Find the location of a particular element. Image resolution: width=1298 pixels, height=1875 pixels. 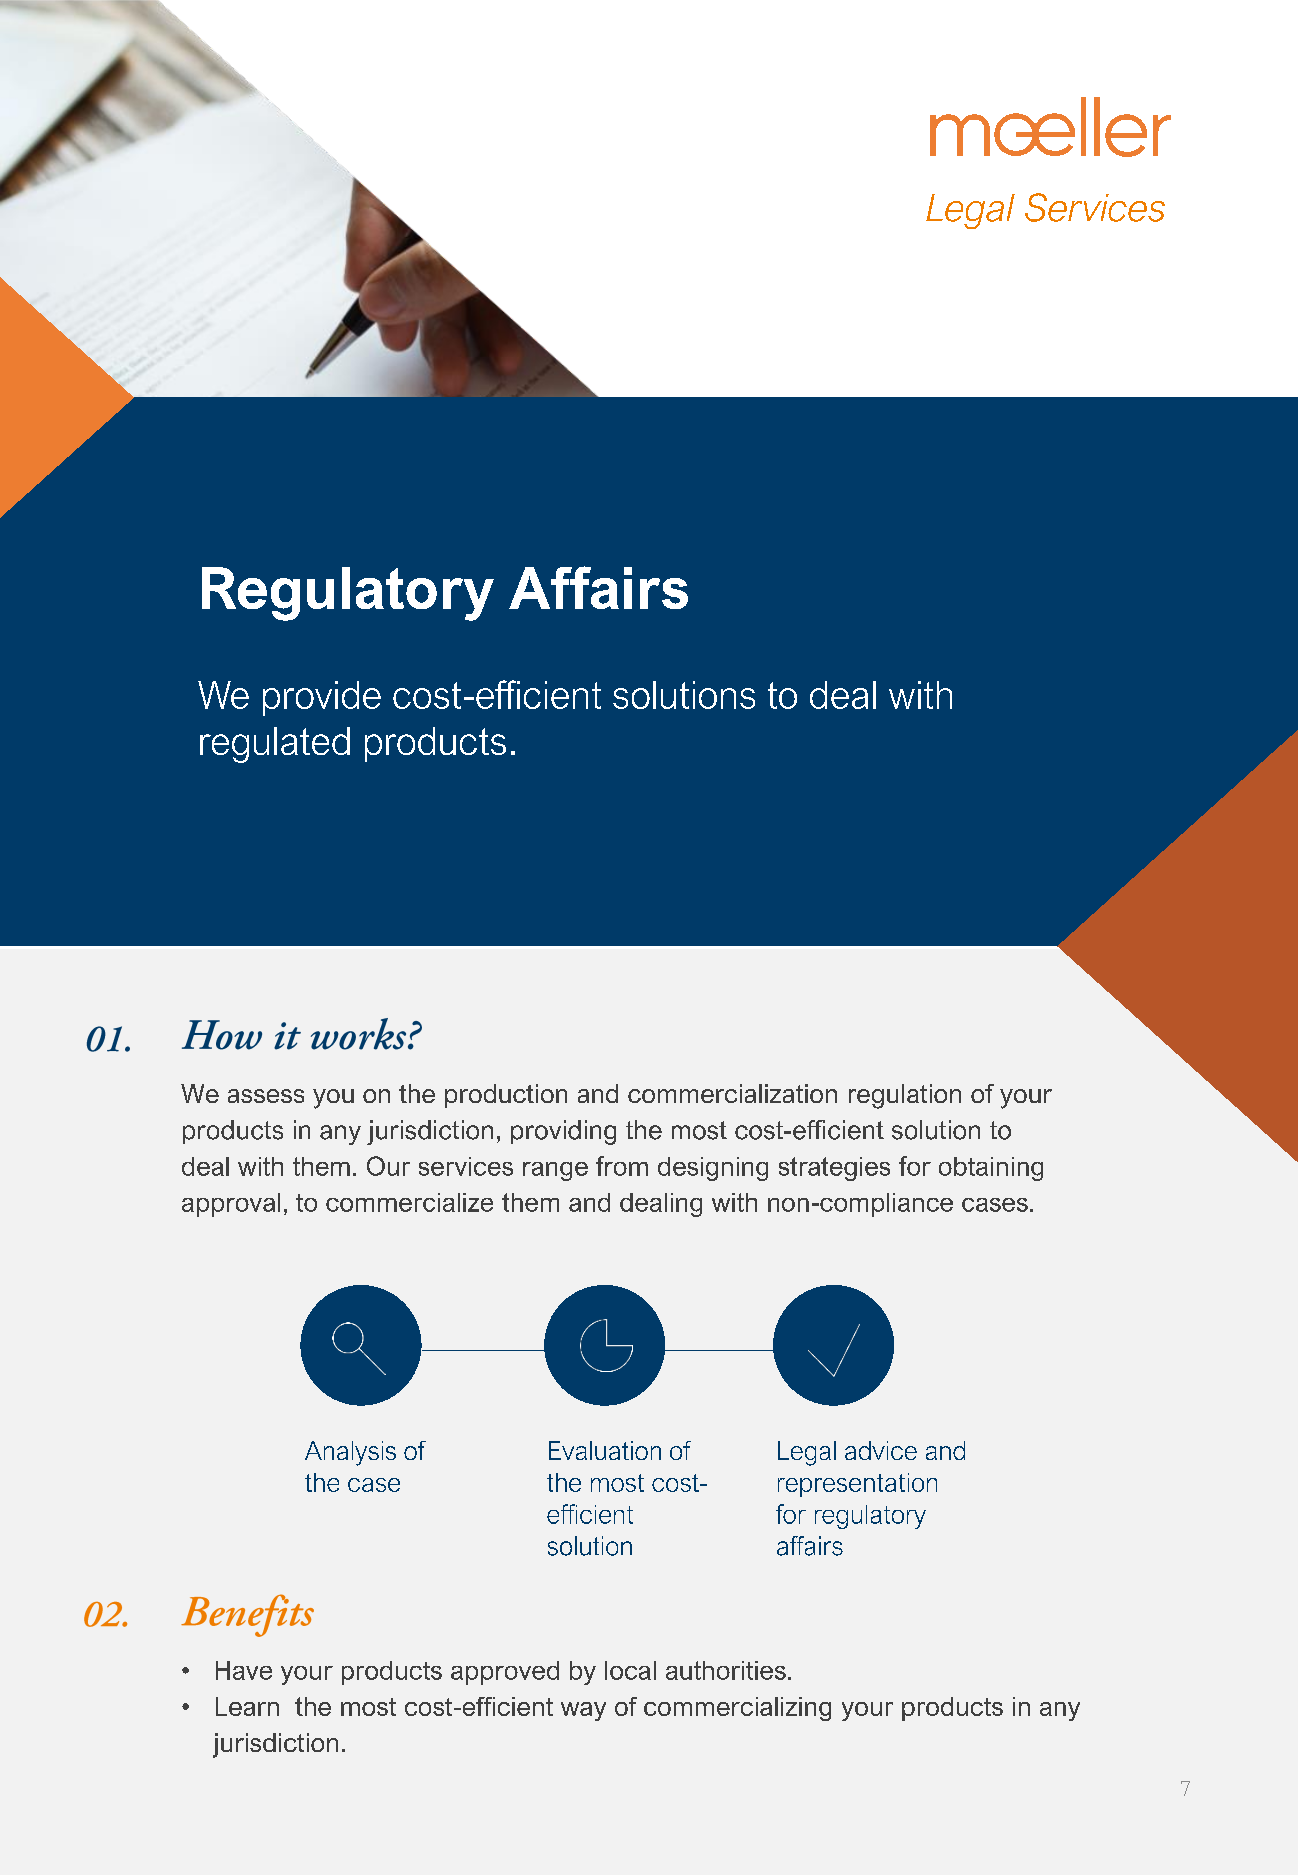

strategies is located at coordinates (834, 1169).
